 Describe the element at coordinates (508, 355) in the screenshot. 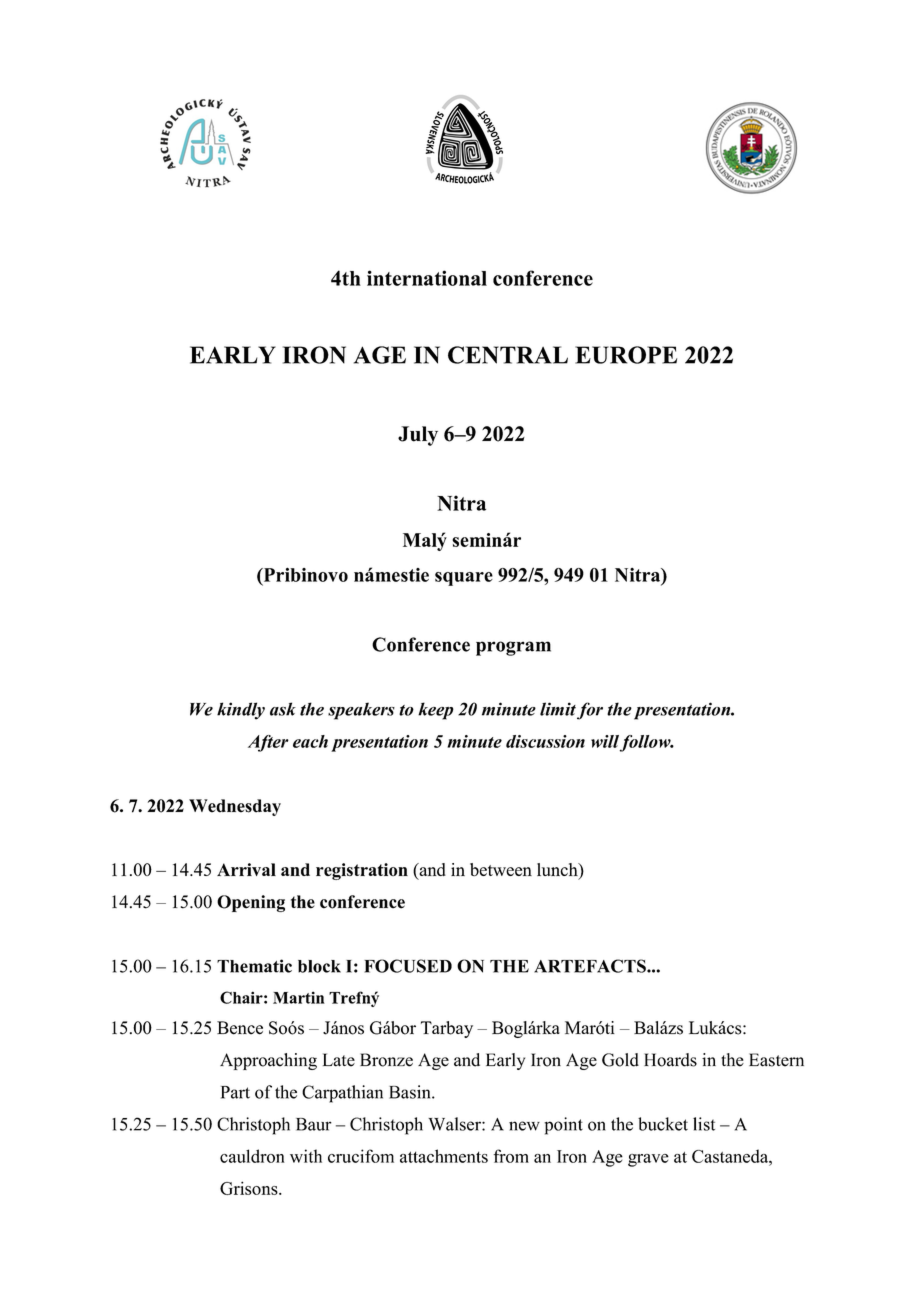

I see `CENTRAL` at that location.
